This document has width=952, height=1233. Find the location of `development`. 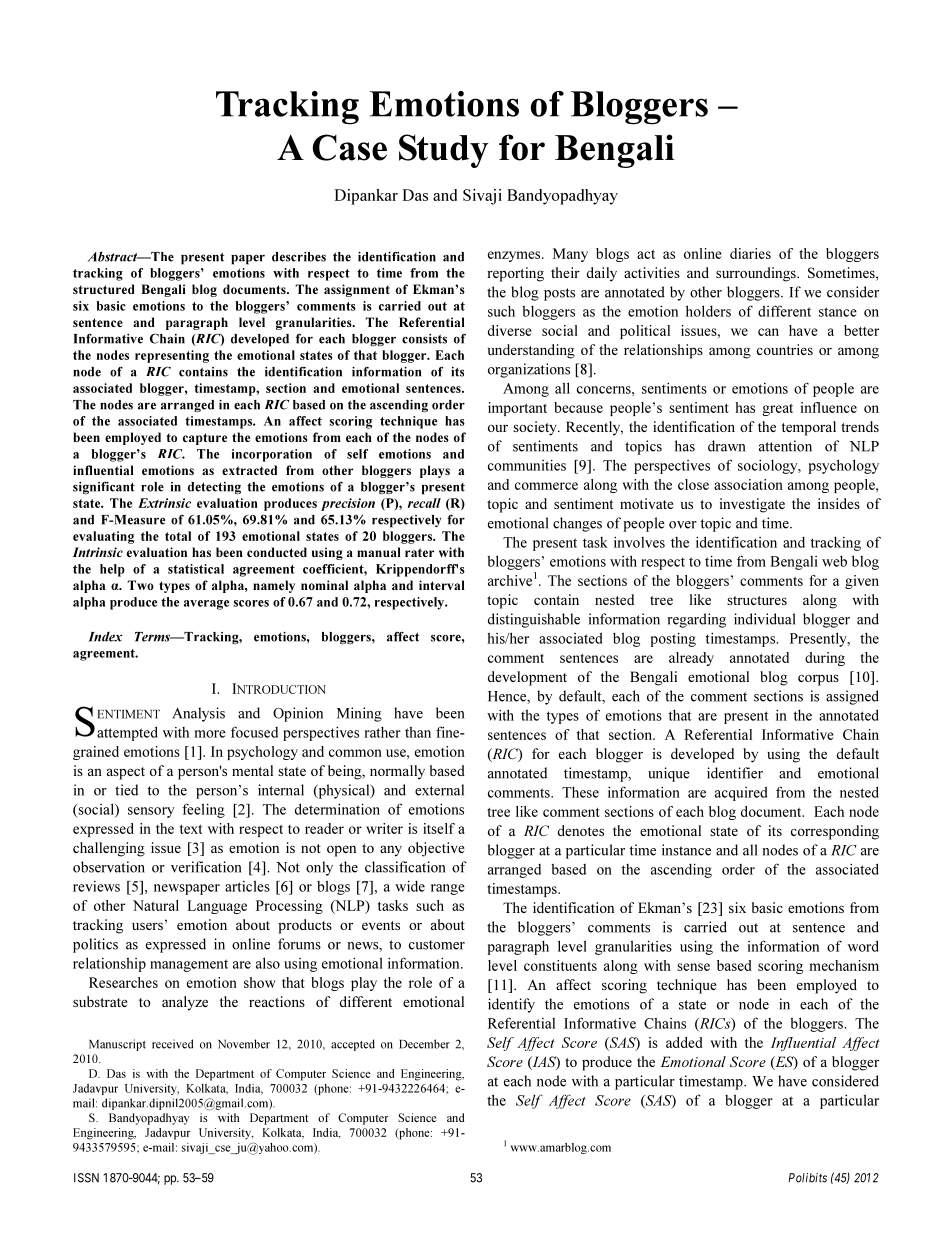

development is located at coordinates (527, 678).
